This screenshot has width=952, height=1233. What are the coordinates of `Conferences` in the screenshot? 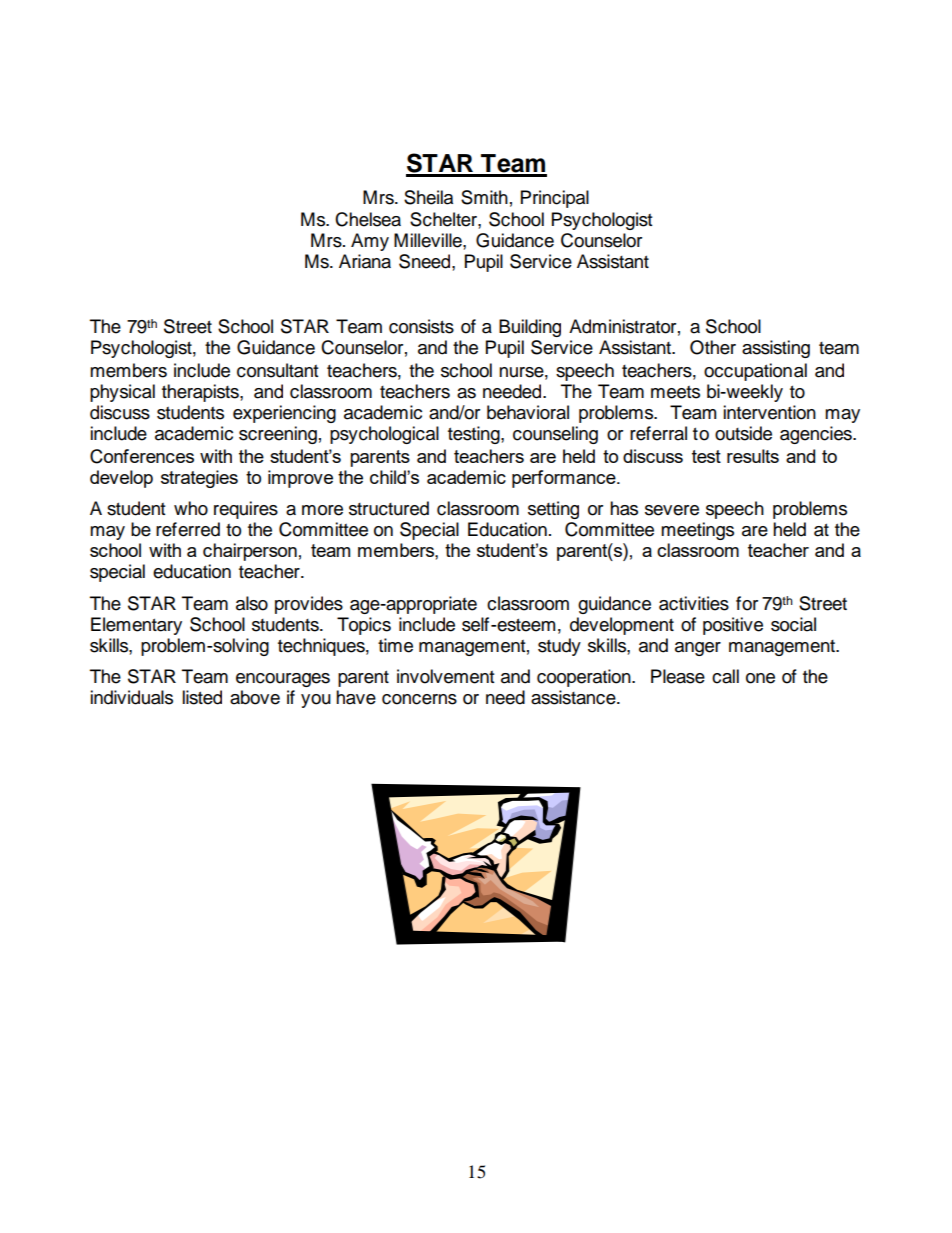 It's located at (142, 456).
